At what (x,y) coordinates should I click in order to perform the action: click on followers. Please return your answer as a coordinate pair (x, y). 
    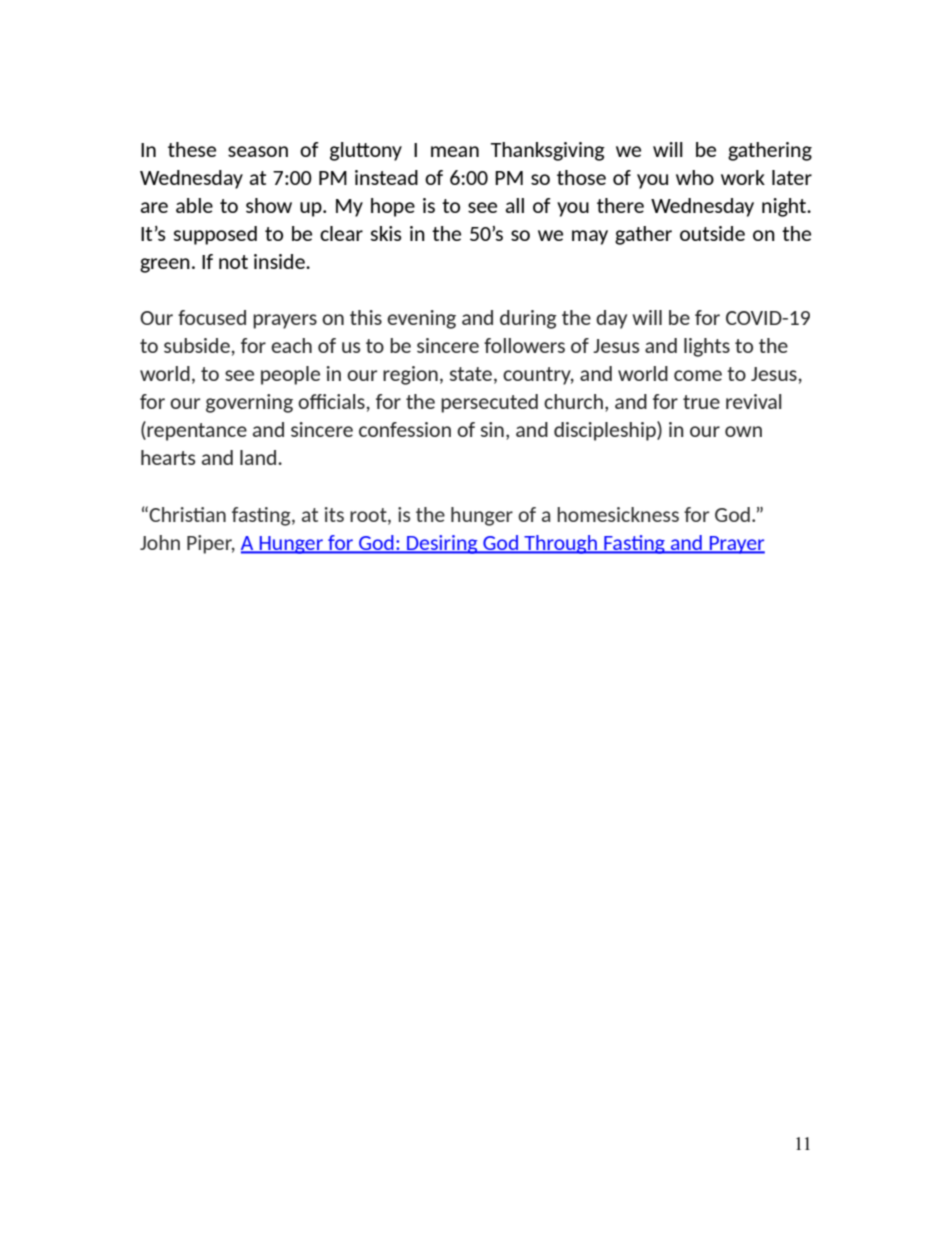
    Looking at the image, I should click on (524, 345).
